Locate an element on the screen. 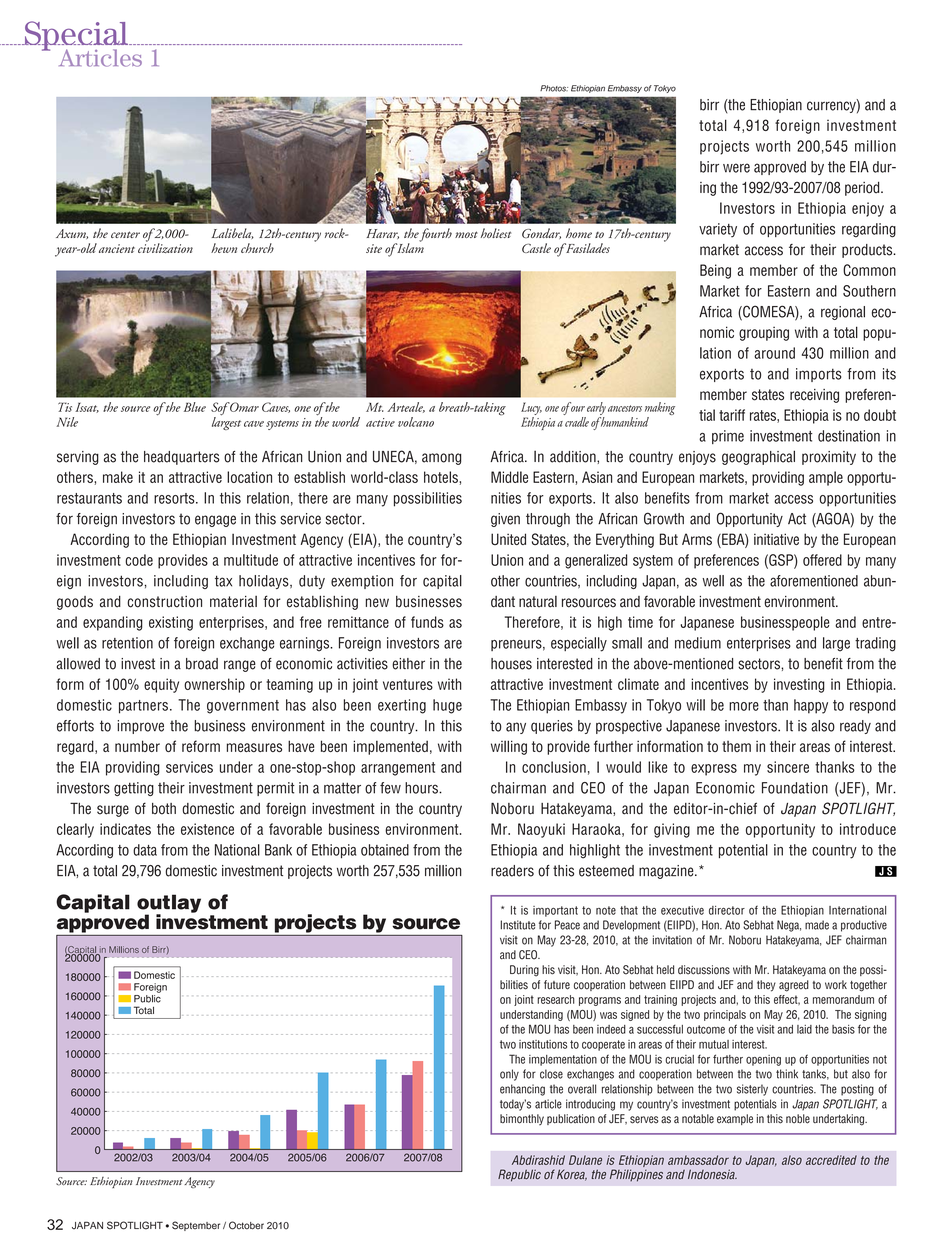  headquarters is located at coordinates (182, 458).
